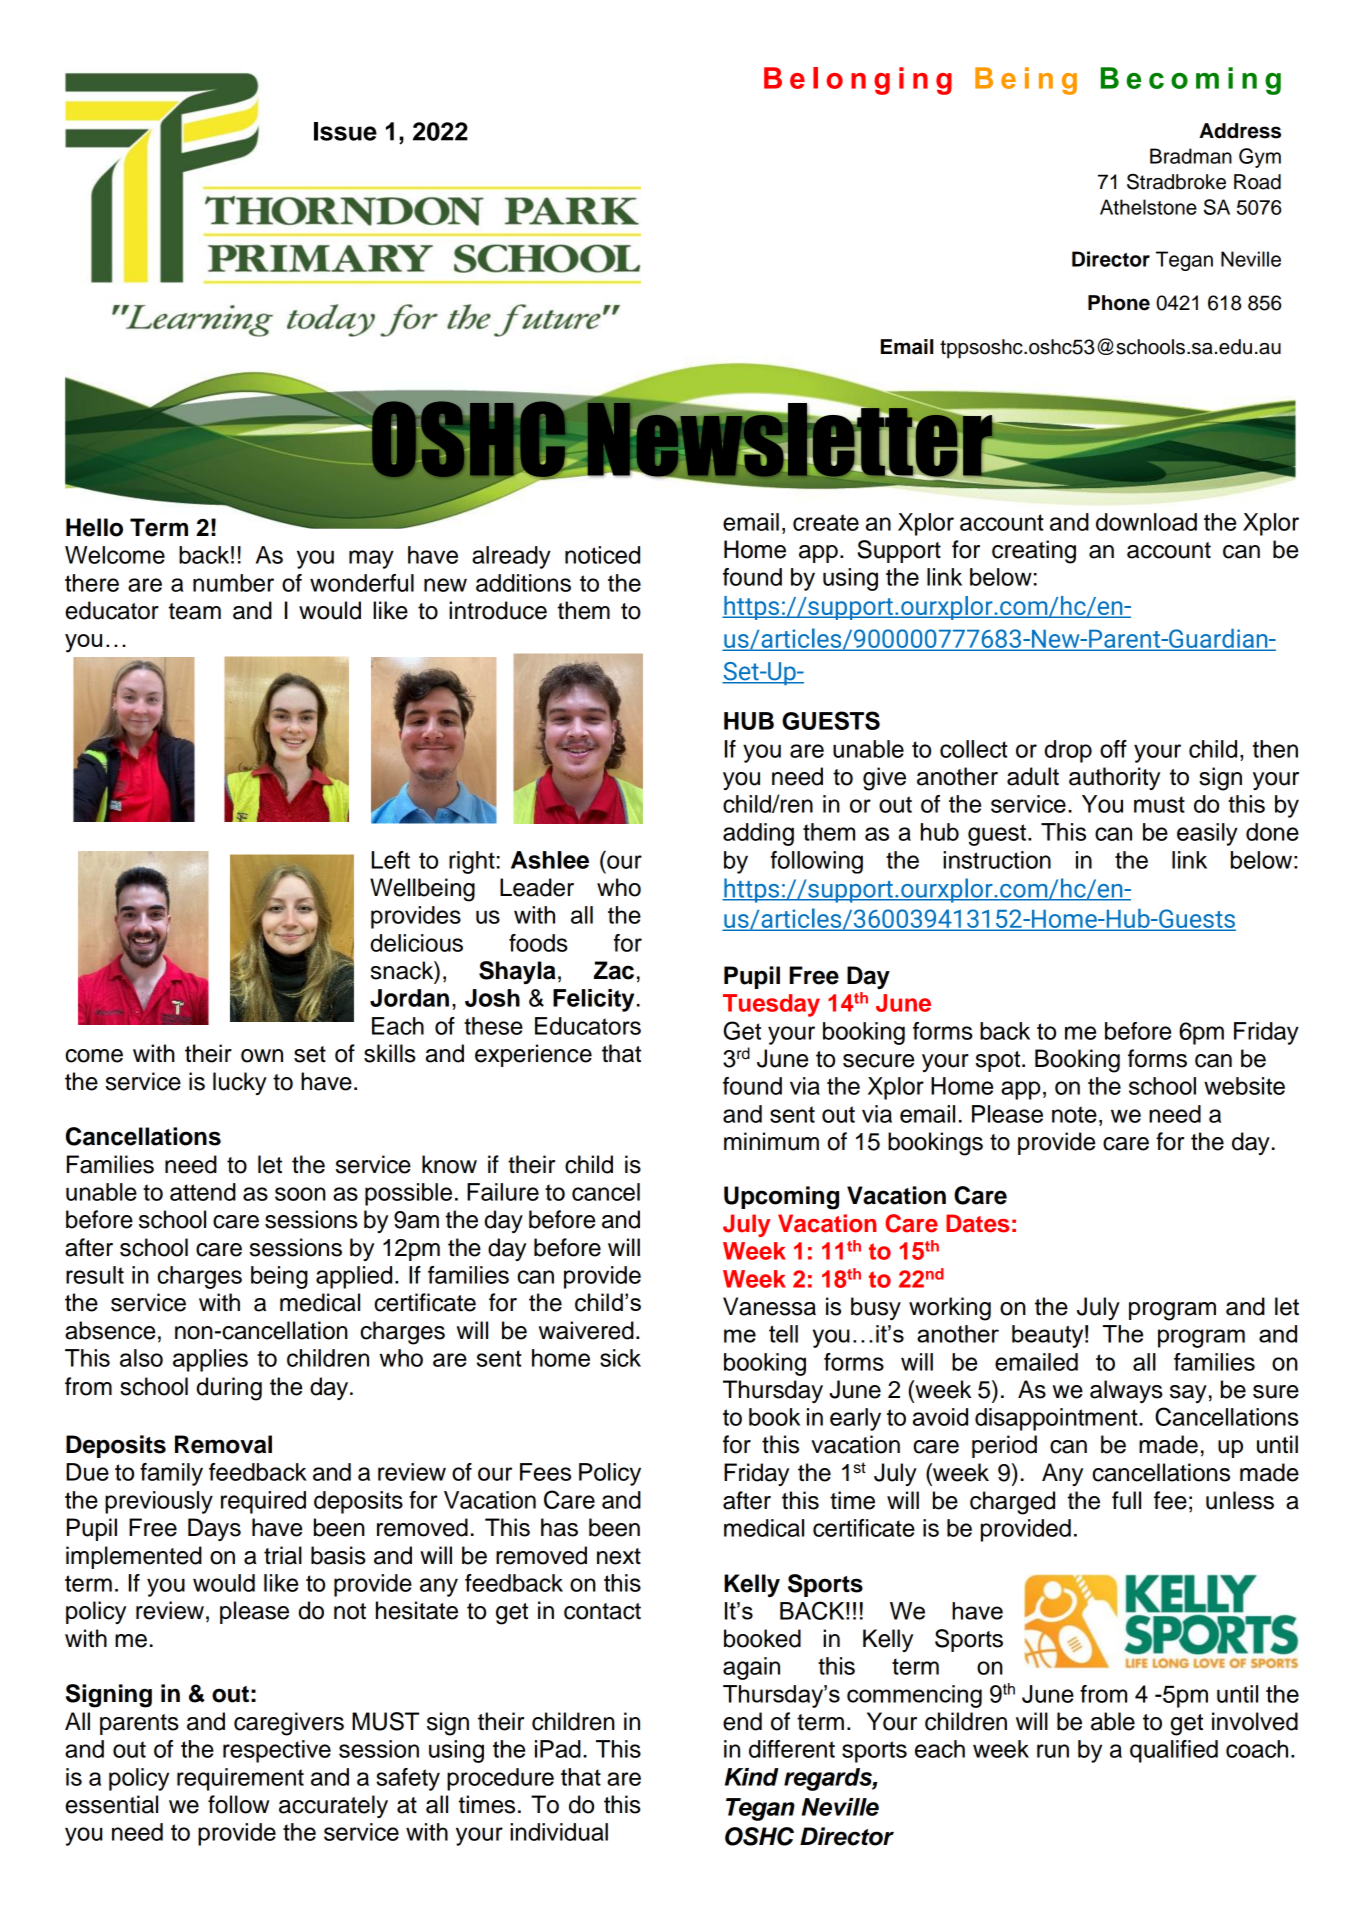 This screenshot has height=1930, width=1364. Describe the element at coordinates (752, 1777) in the screenshot. I see `Kind` at that location.
